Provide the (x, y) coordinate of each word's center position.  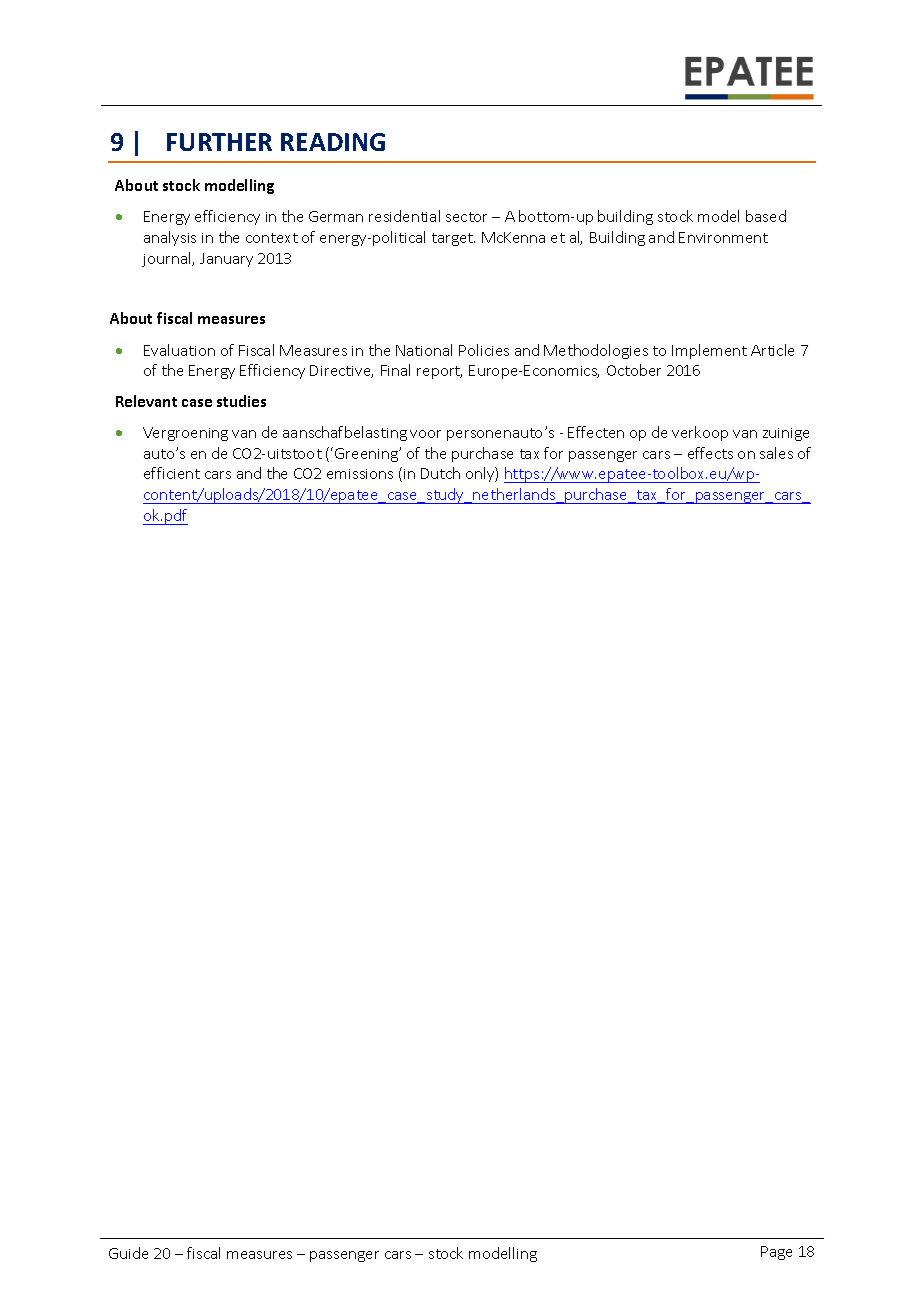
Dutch (440, 473)
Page (776, 1253)
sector (466, 217)
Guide (128, 1253)
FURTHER (219, 142)
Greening (368, 454)
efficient (172, 473)
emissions (360, 474)
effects (710, 453)
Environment (723, 237)
